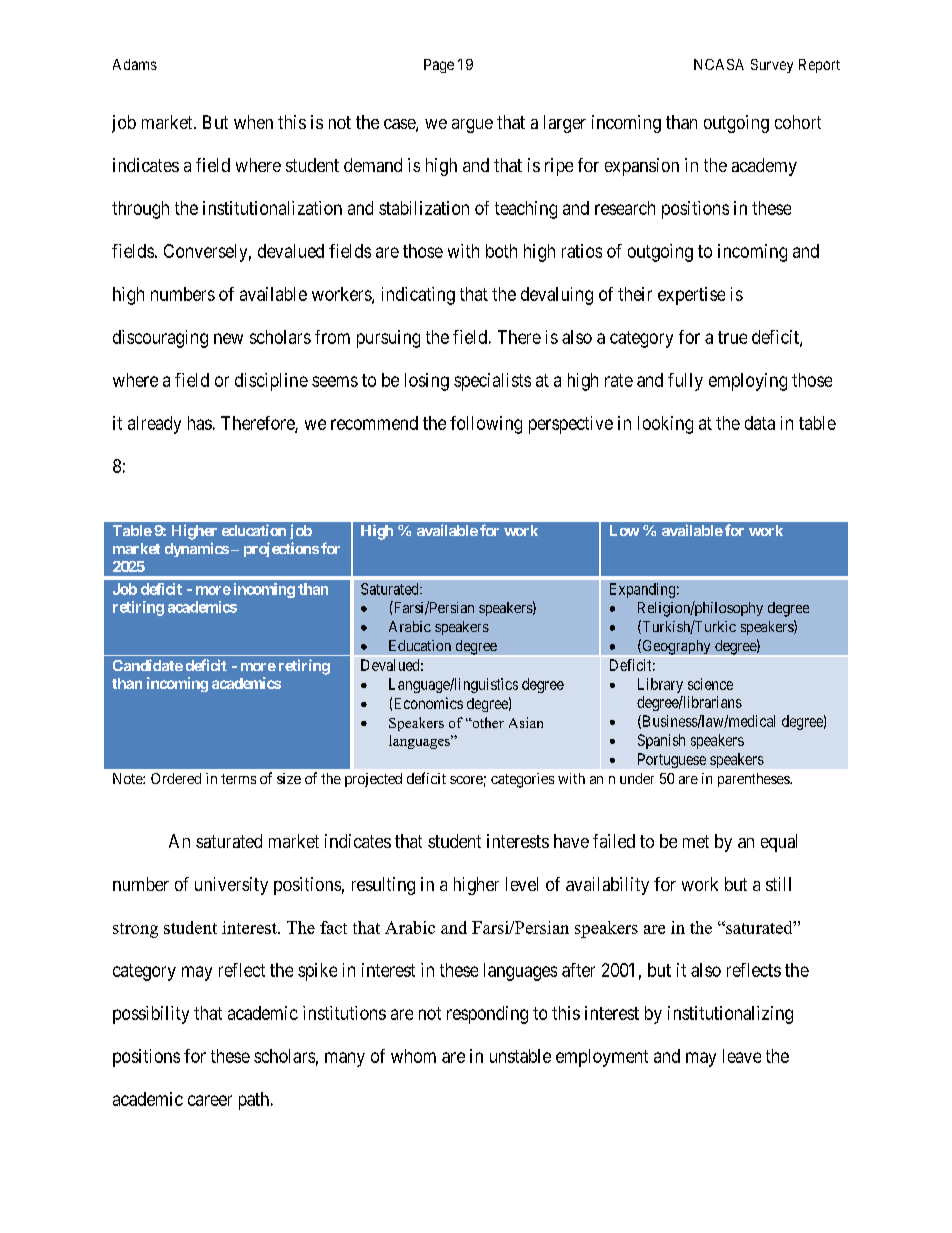 This document has width=952, height=1233. Describe the element at coordinates (772, 66) in the document. I see `Survey` at that location.
